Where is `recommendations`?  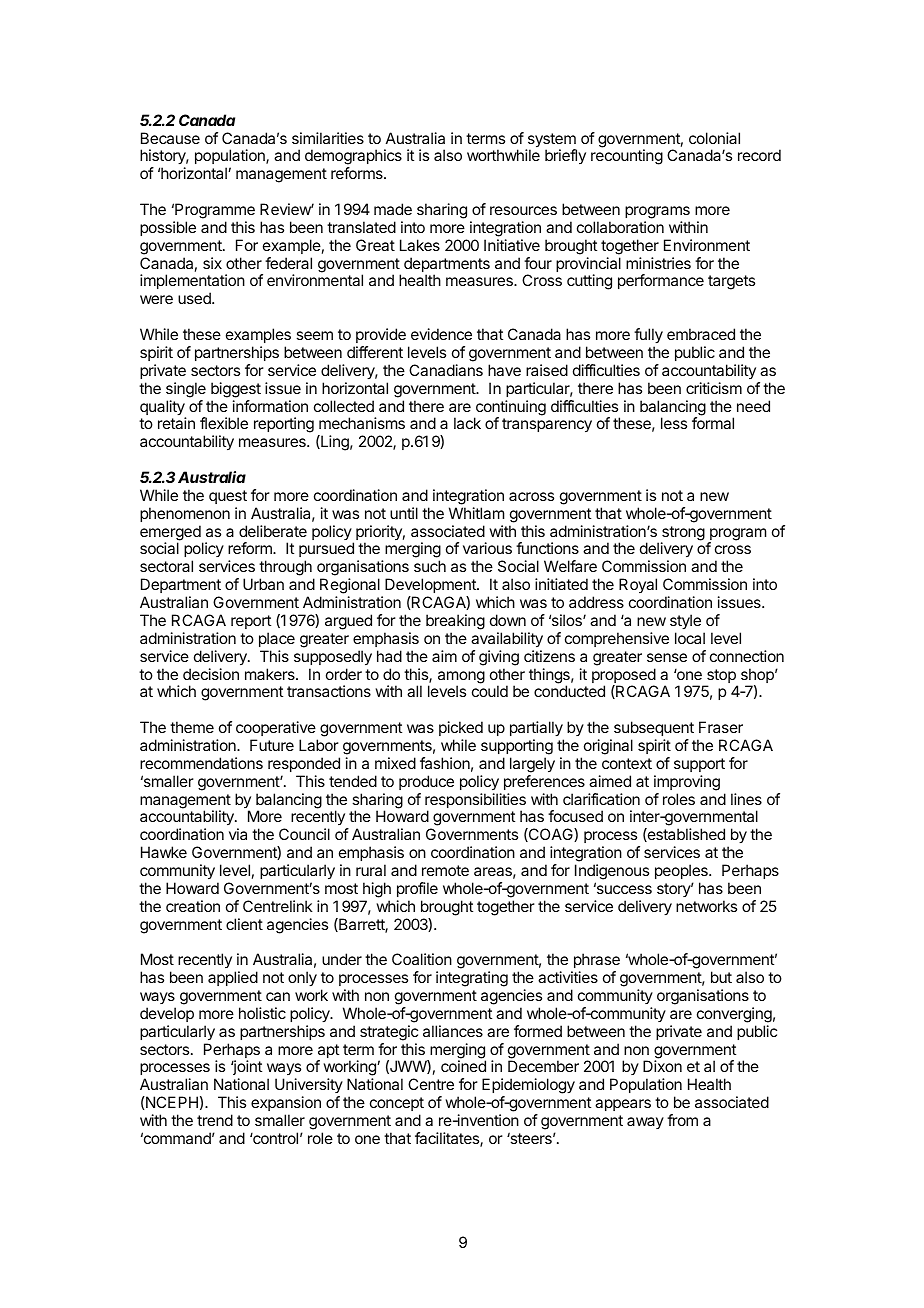 recommendations is located at coordinates (201, 763).
